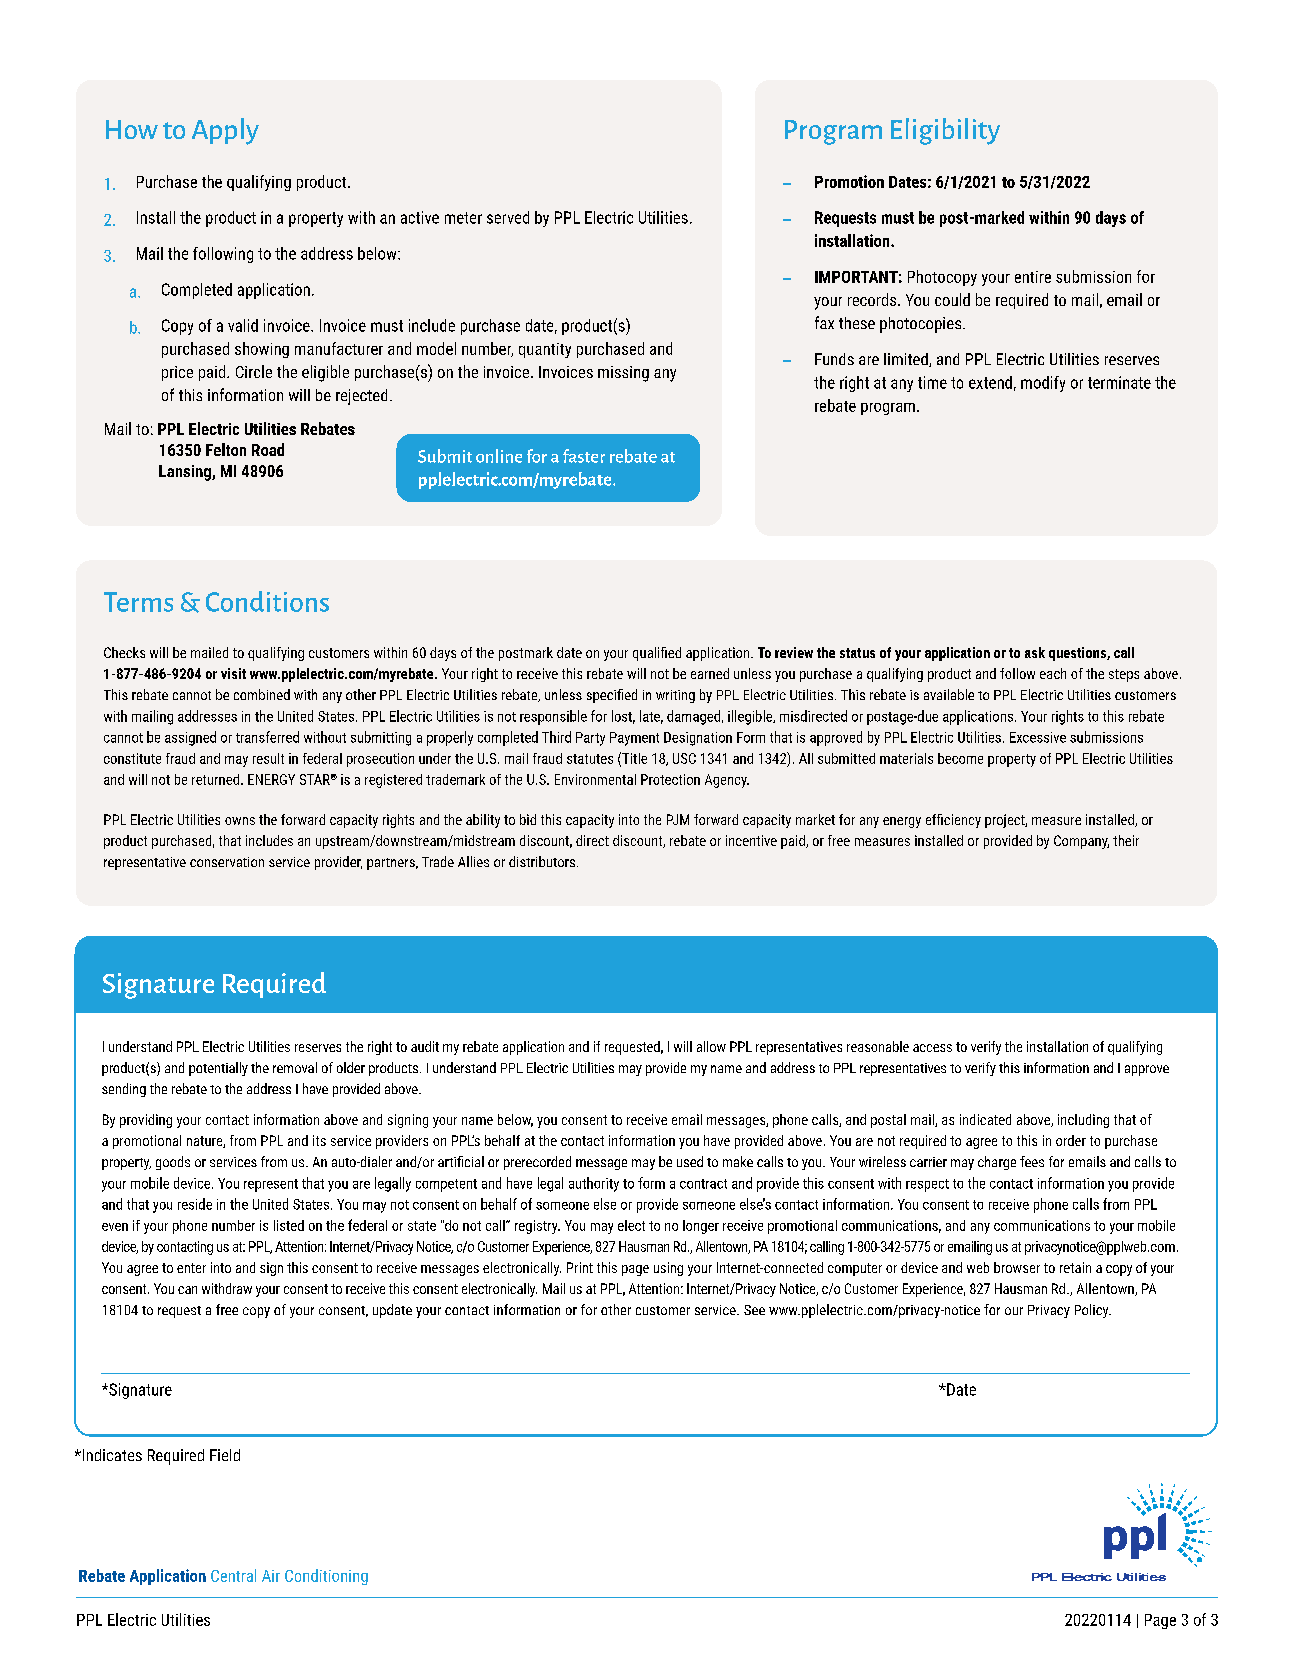 The image size is (1294, 1674). What do you see at coordinates (227, 862) in the screenshot?
I see `conservation` at bounding box center [227, 862].
